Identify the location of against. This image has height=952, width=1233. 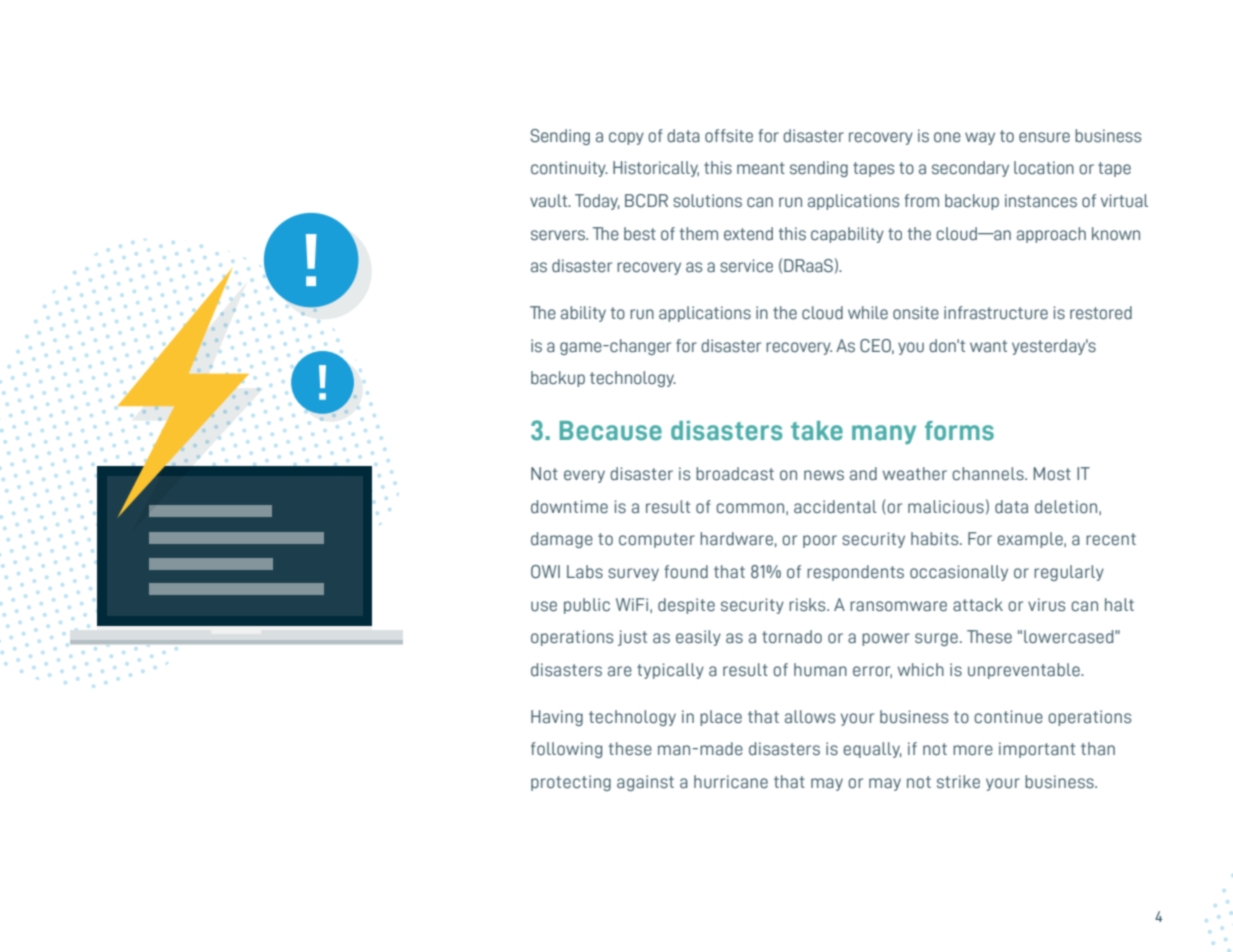
(645, 783).
